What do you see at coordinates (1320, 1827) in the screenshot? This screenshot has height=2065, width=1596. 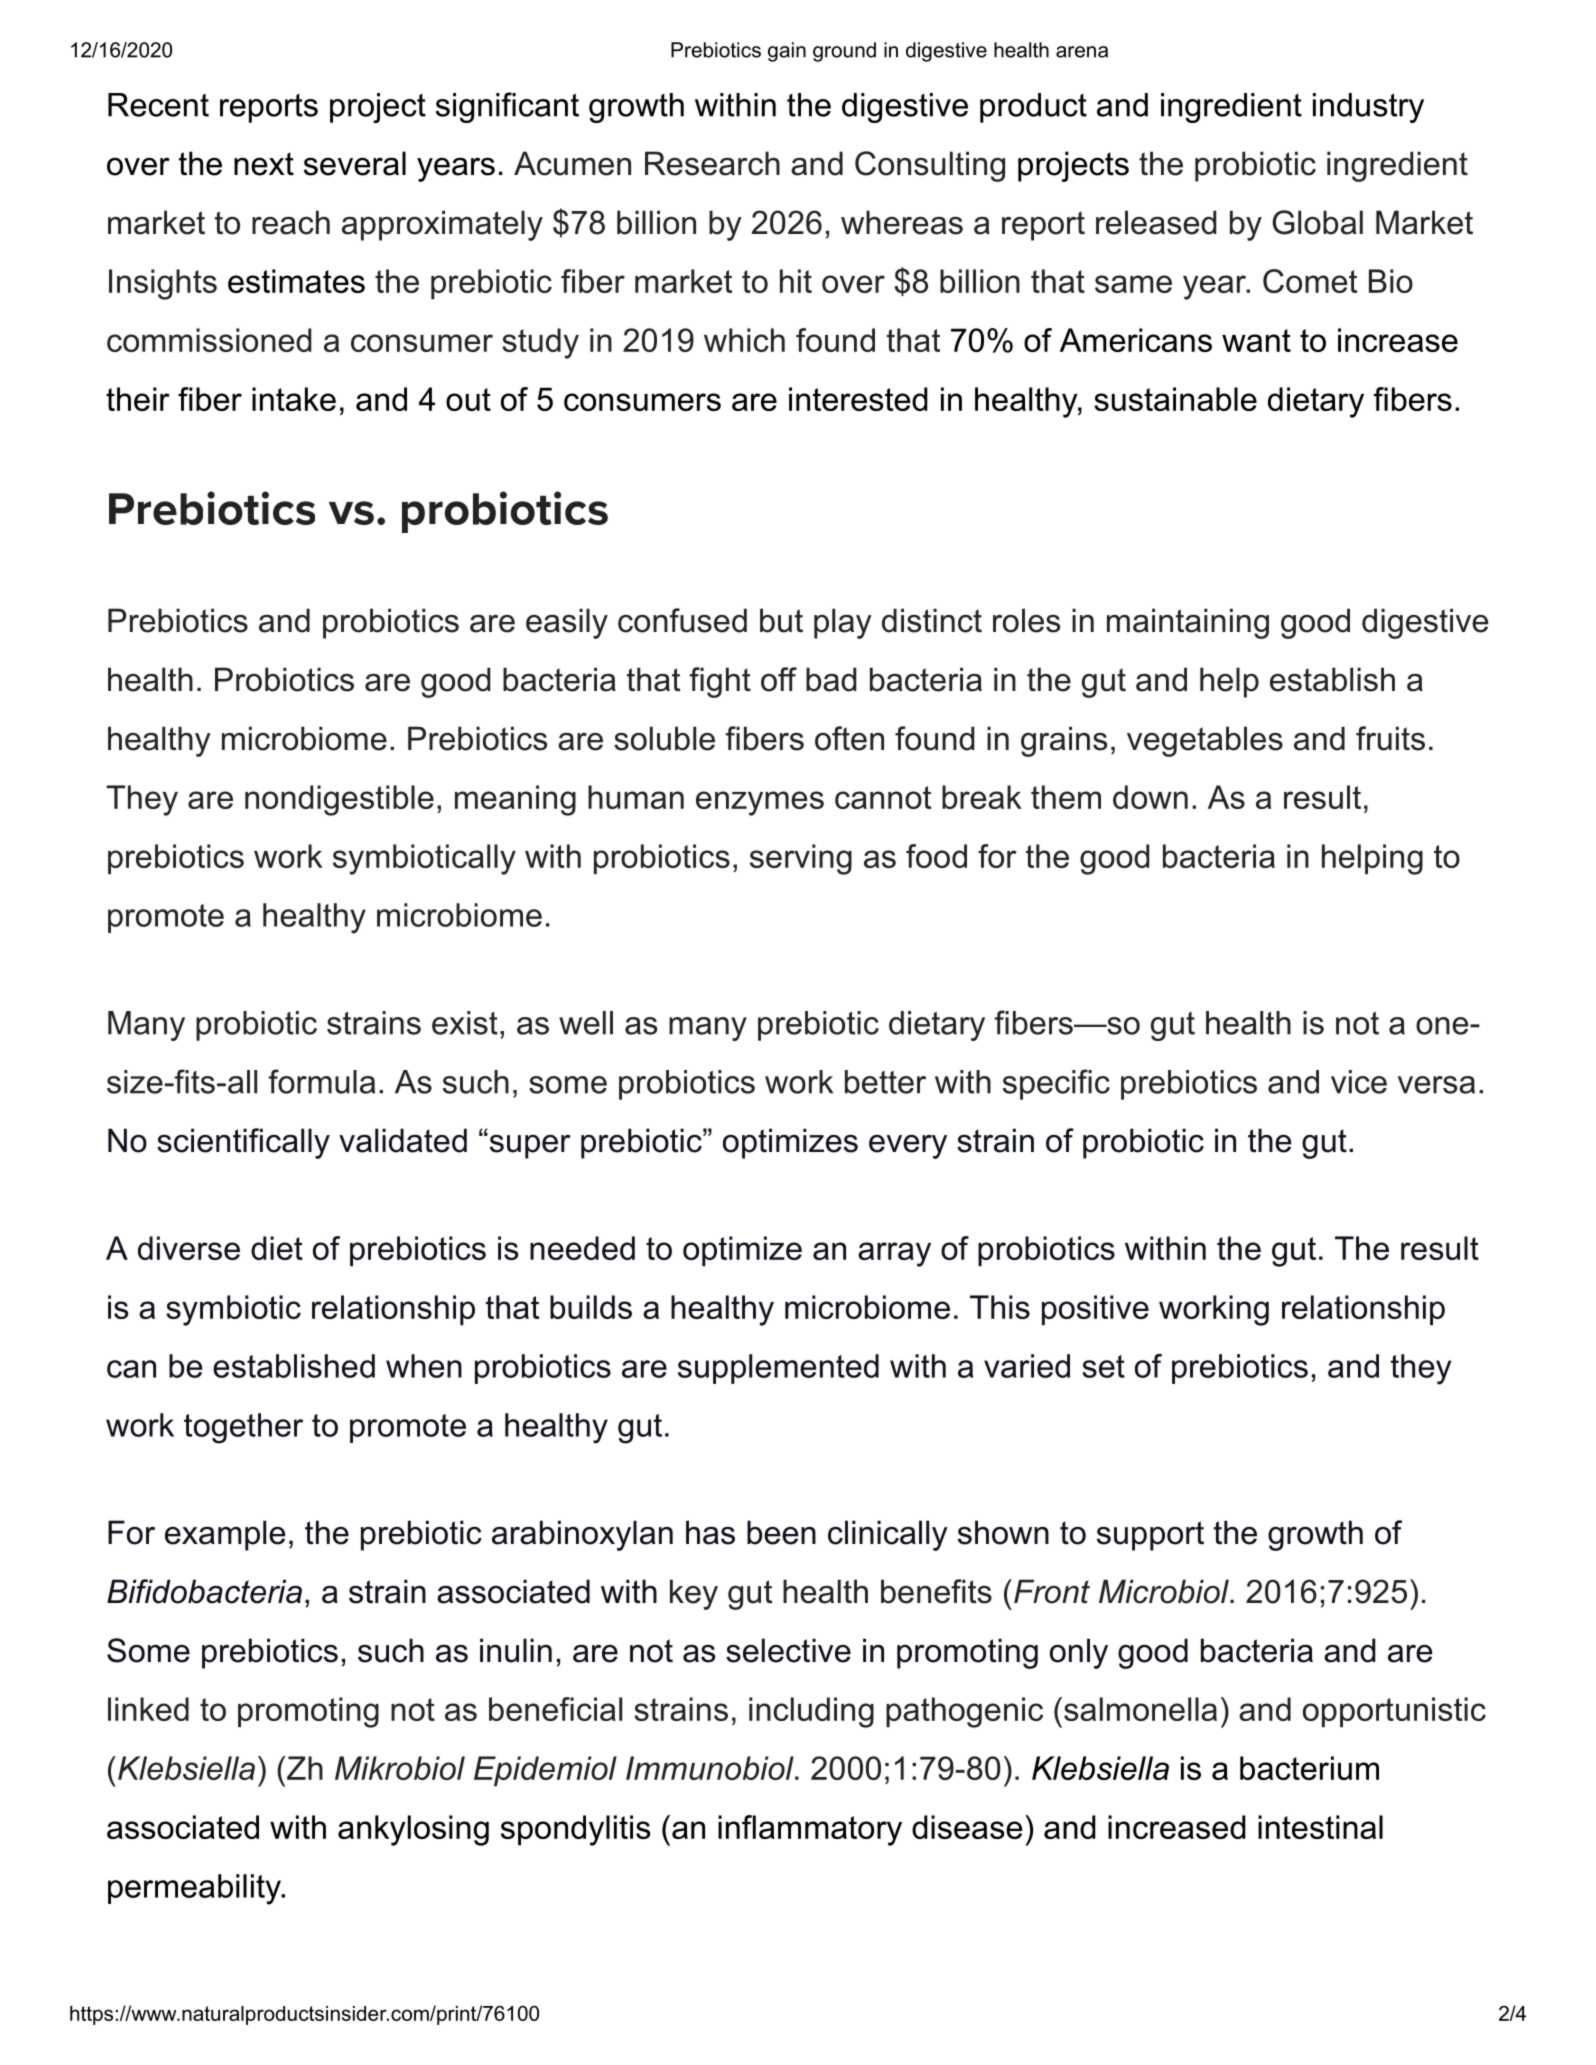 I see `intestinal` at bounding box center [1320, 1827].
